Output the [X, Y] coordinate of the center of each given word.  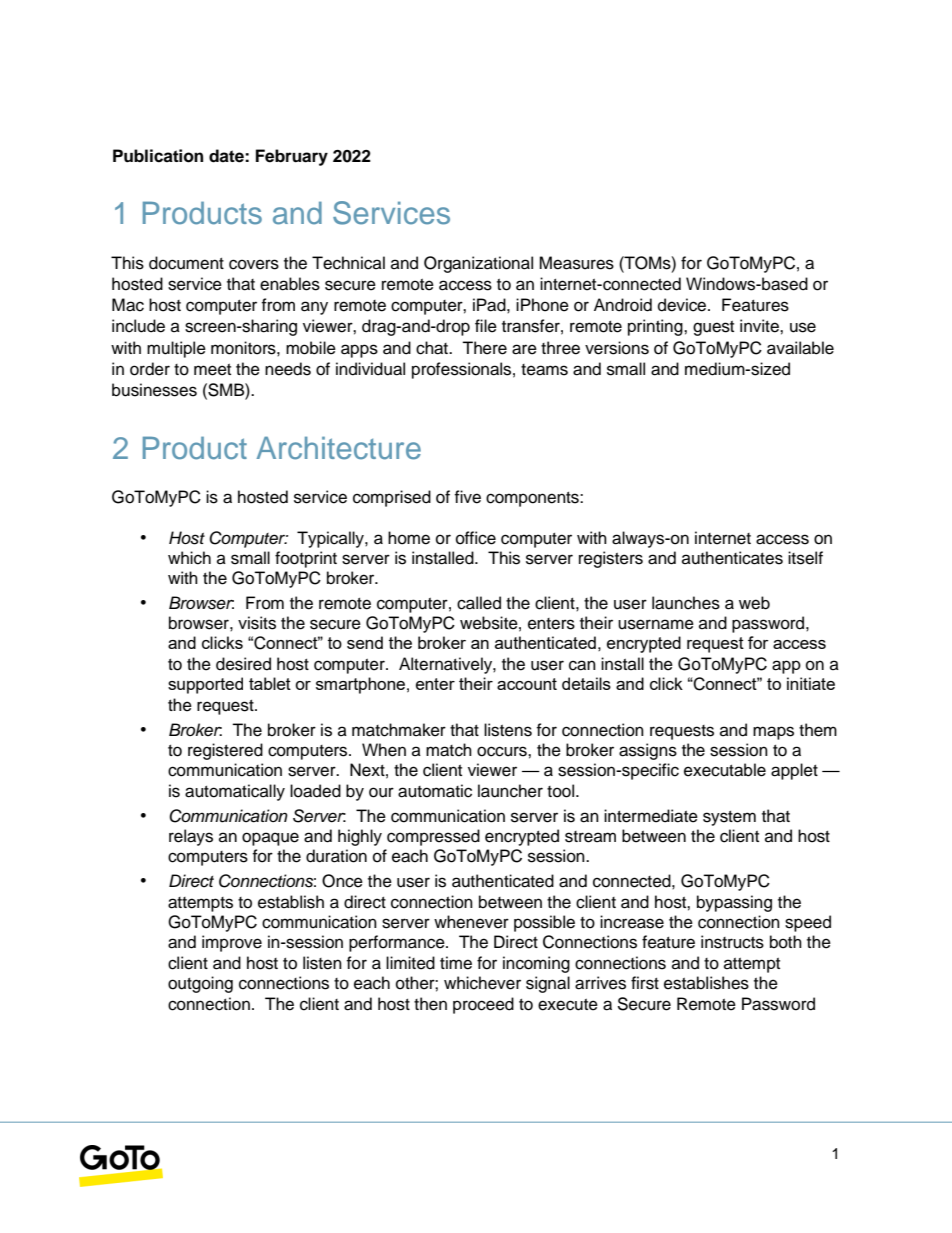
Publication [158, 156]
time [456, 963]
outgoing [200, 984]
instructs [732, 942]
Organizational [478, 264]
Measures [576, 263]
